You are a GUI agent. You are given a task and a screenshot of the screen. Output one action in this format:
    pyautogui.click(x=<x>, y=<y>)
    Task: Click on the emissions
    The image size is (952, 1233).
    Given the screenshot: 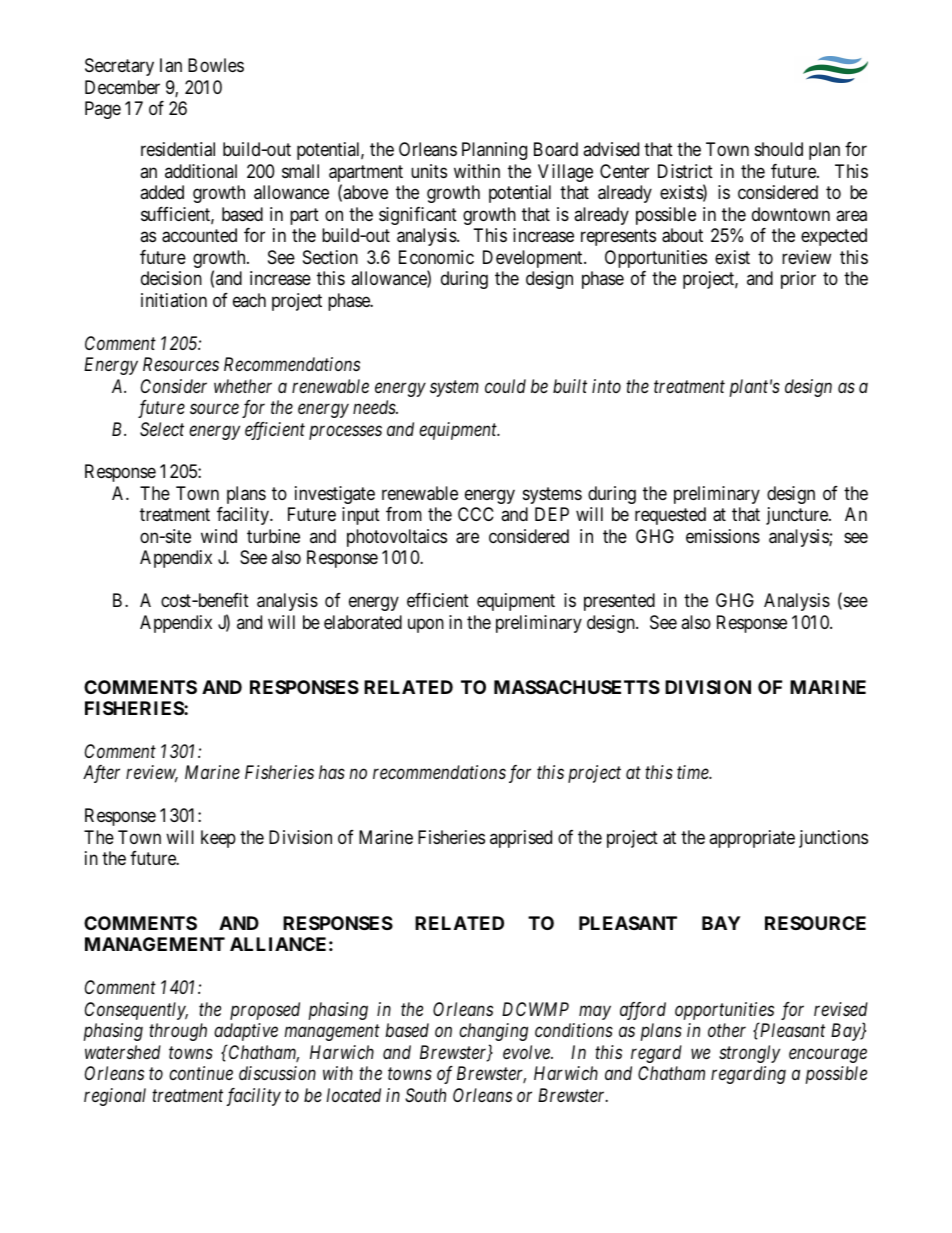 What is the action you would take?
    pyautogui.click(x=723, y=536)
